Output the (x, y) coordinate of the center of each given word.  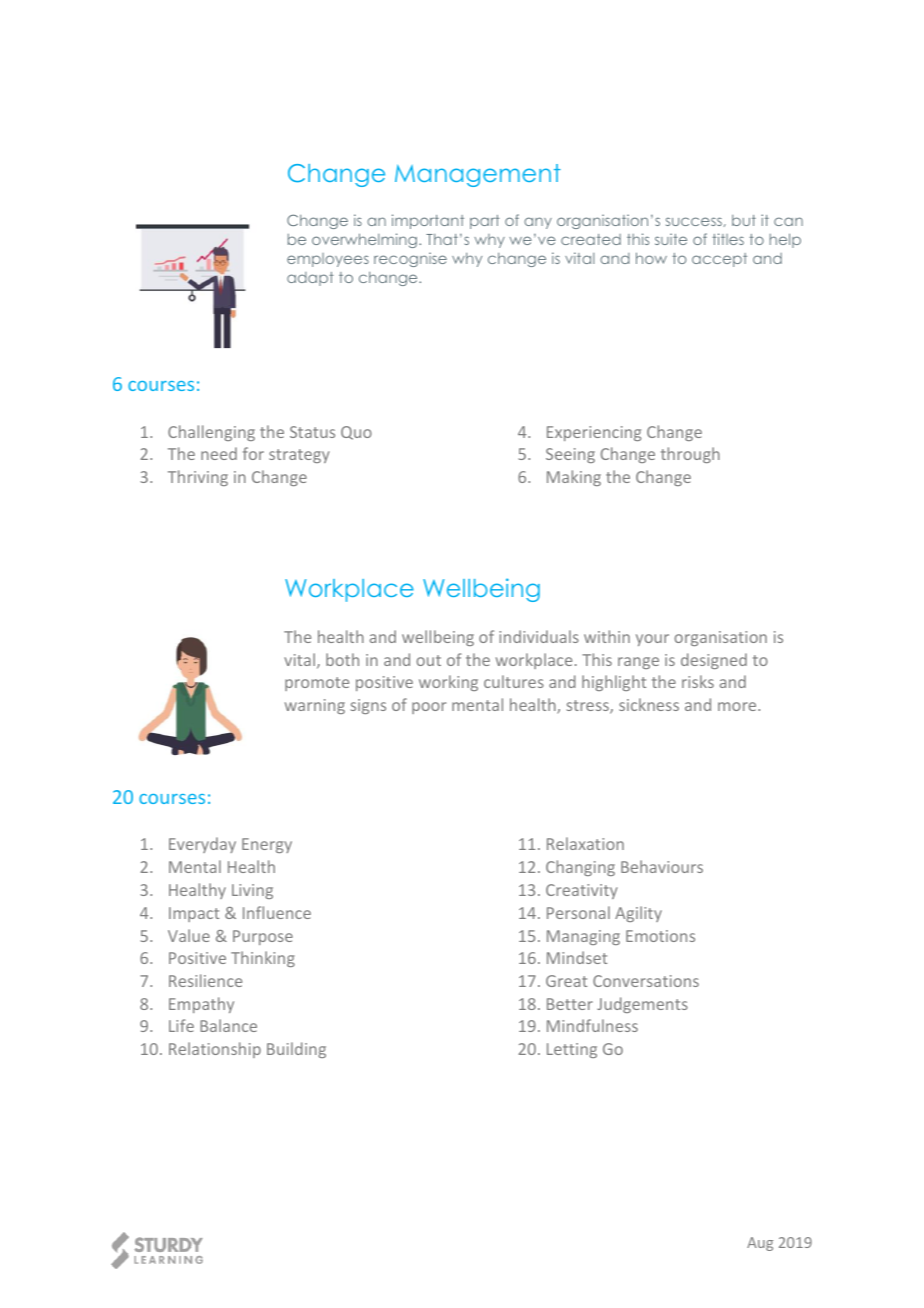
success (694, 221)
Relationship (215, 1050)
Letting (572, 1050)
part (485, 222)
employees (328, 260)
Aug (760, 1244)
